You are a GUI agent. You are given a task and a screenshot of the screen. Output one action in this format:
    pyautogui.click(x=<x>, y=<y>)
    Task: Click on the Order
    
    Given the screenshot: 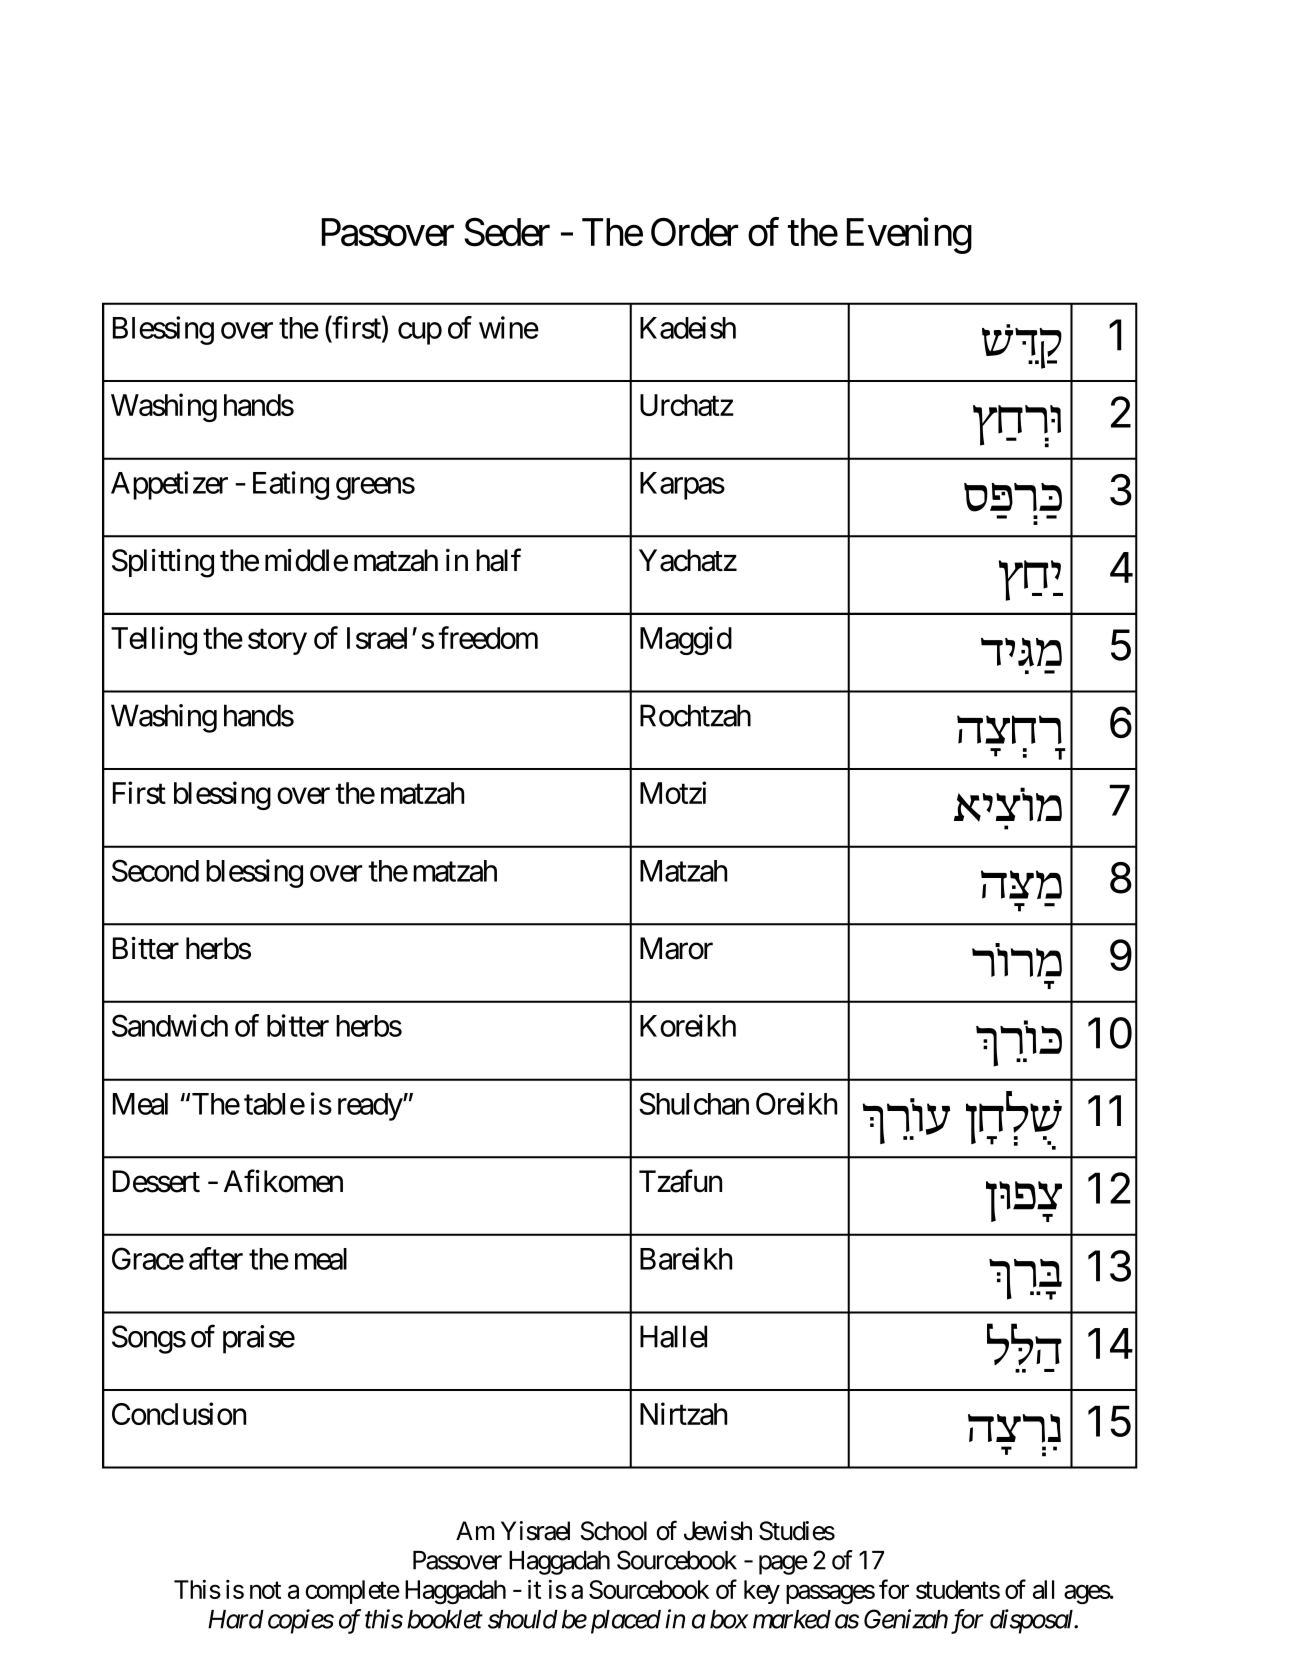 What is the action you would take?
    pyautogui.click(x=694, y=232)
